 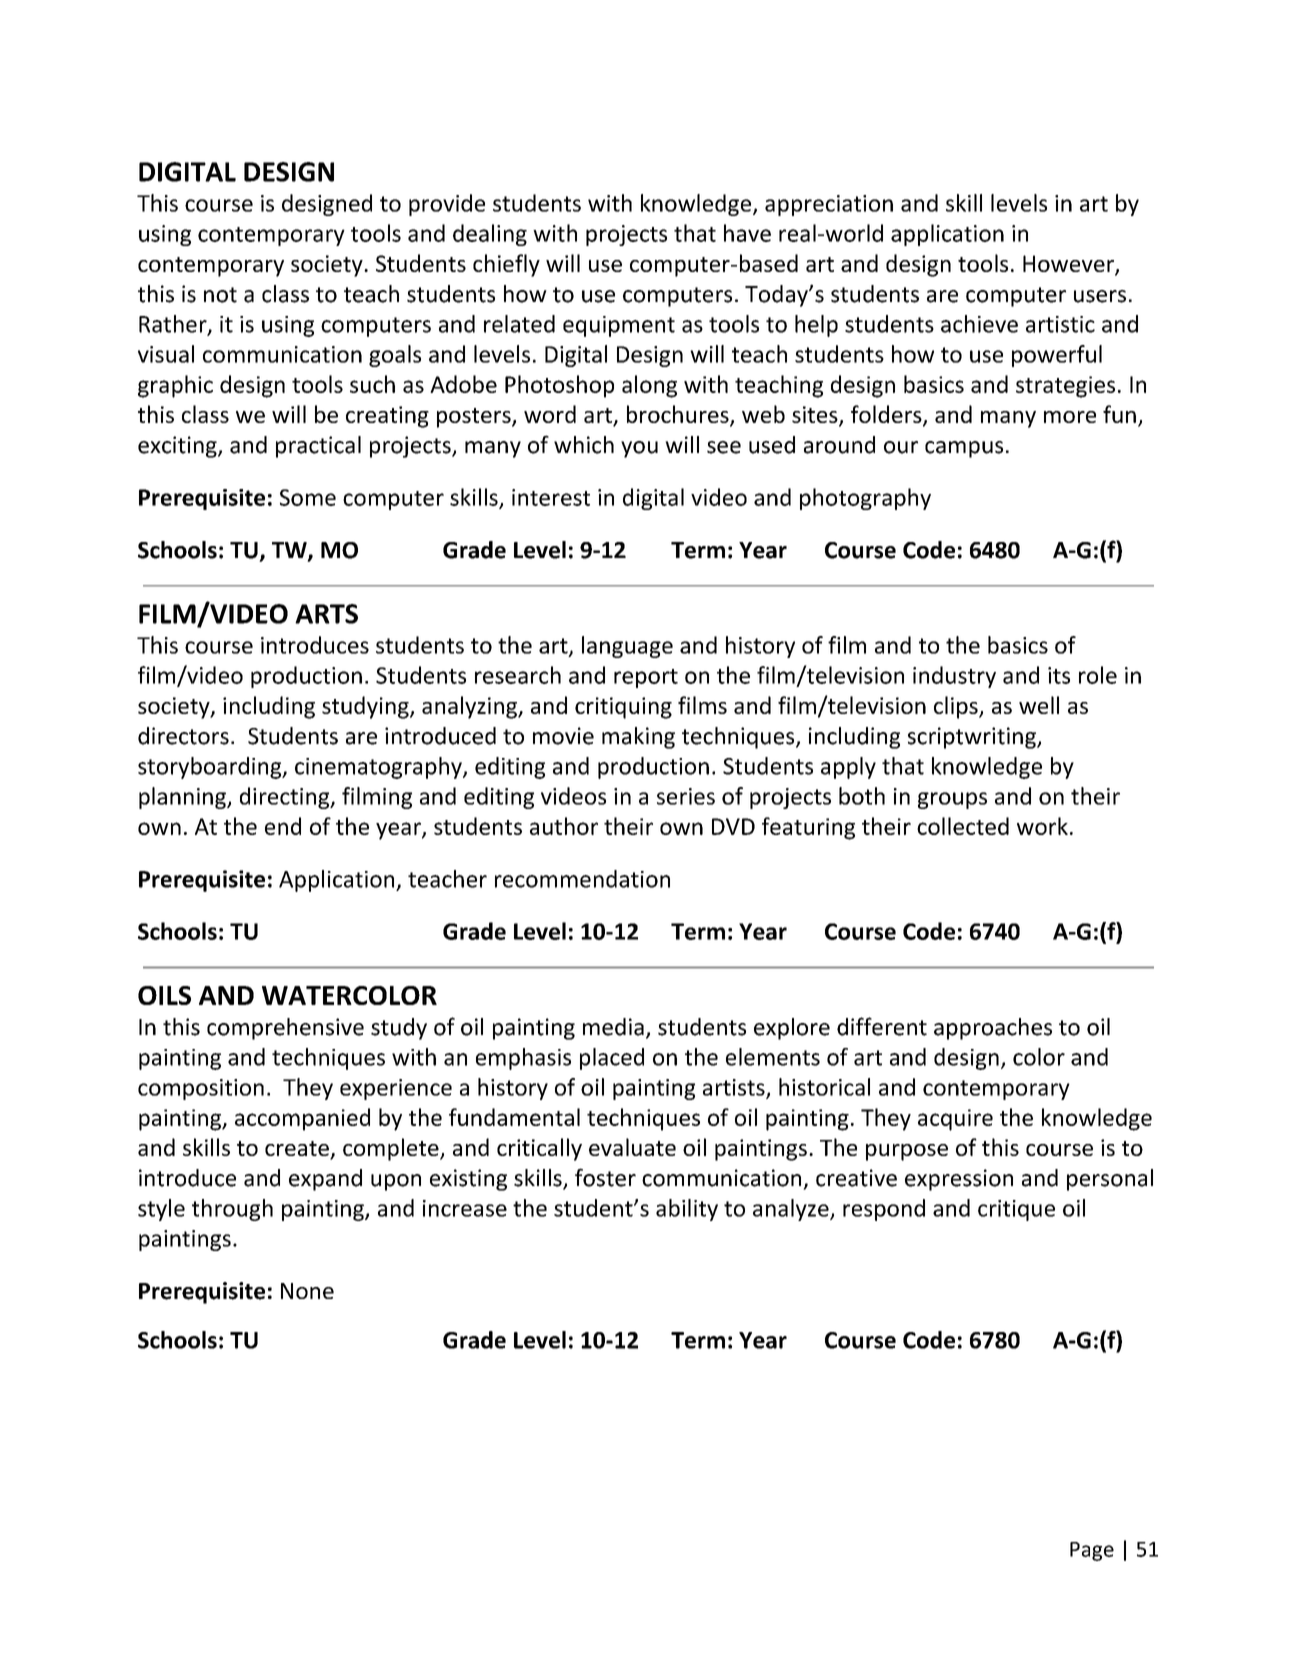 I want to click on ARTS, so click(x=326, y=614).
